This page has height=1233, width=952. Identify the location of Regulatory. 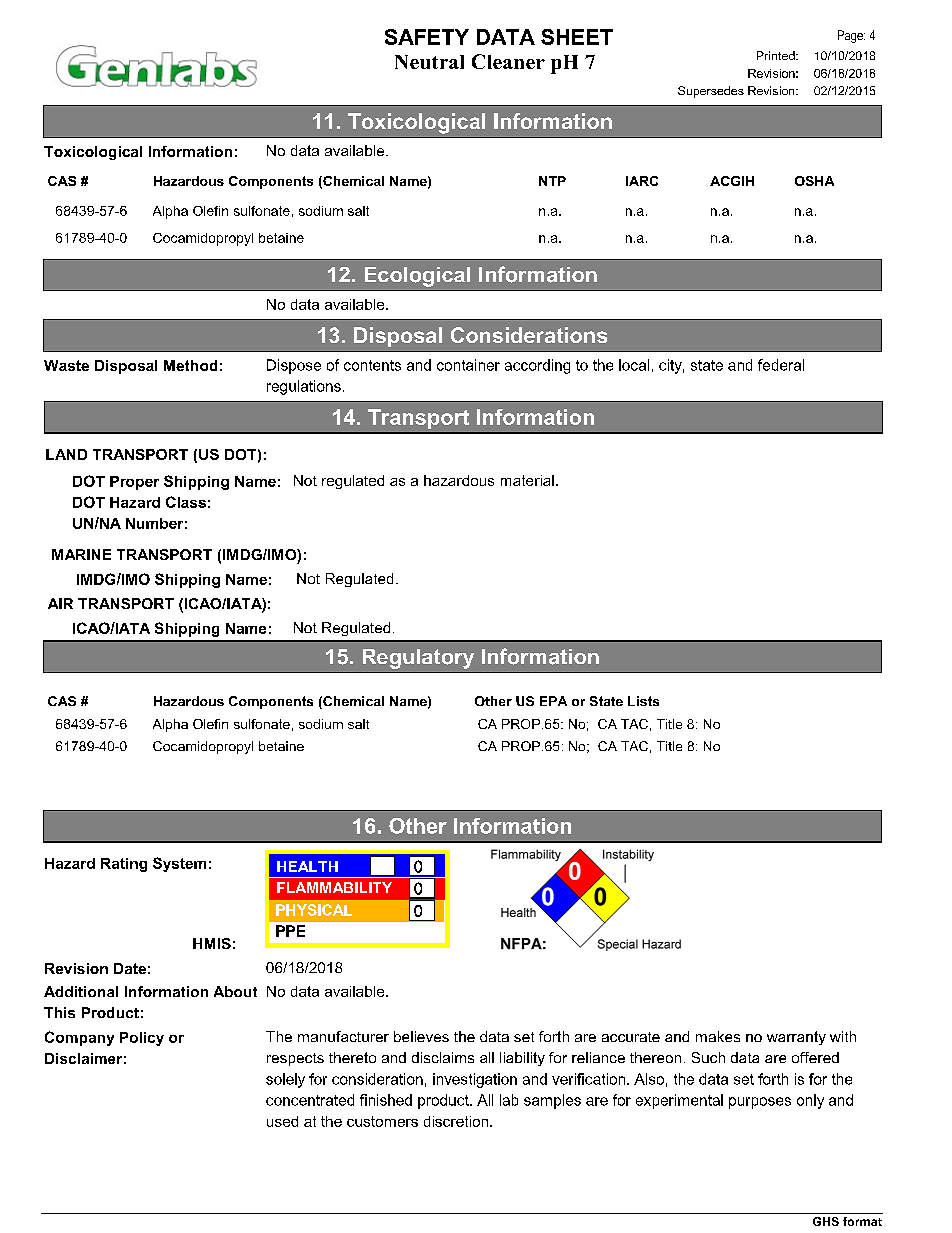
(418, 659).
